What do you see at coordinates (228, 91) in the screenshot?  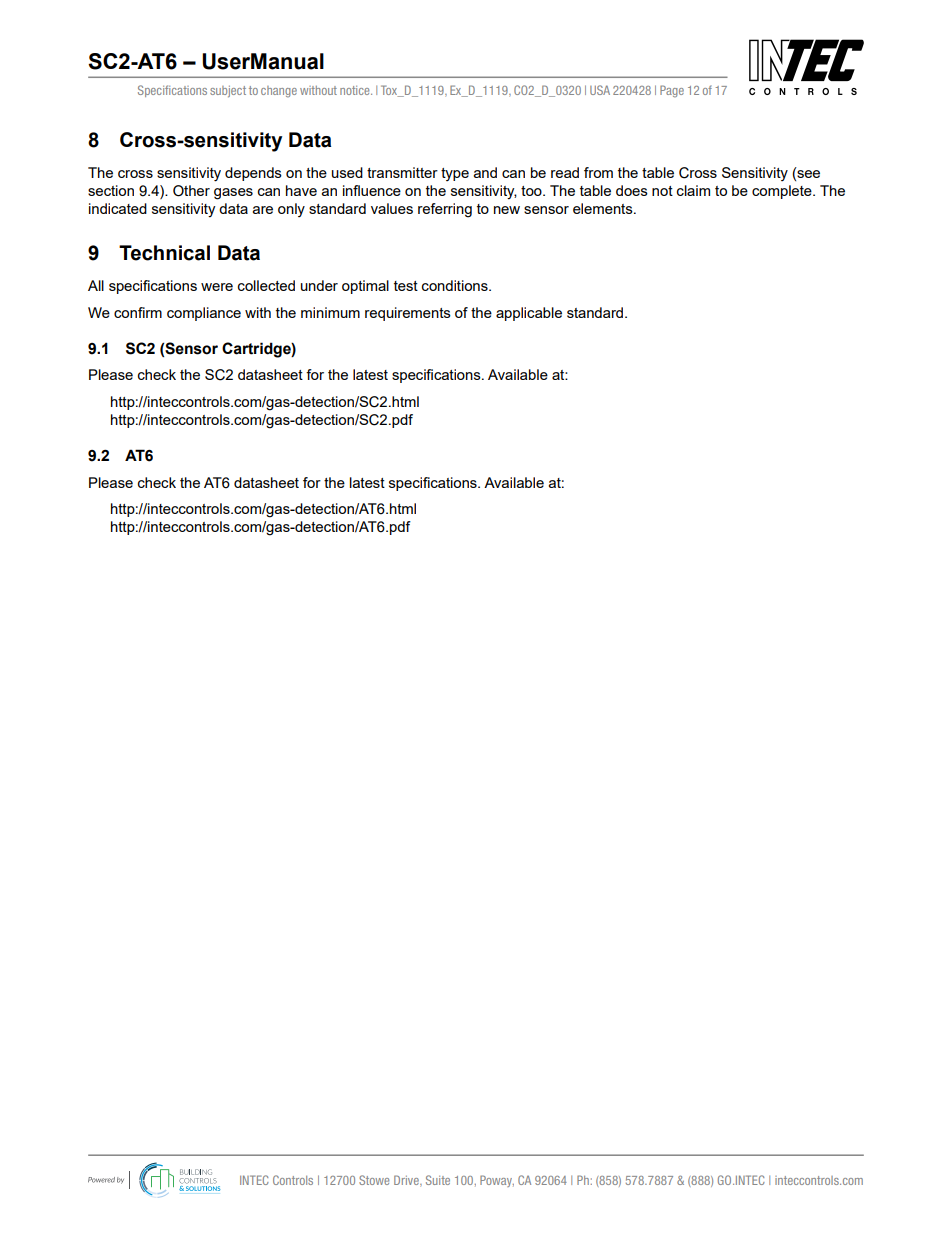 I see `subject` at bounding box center [228, 91].
